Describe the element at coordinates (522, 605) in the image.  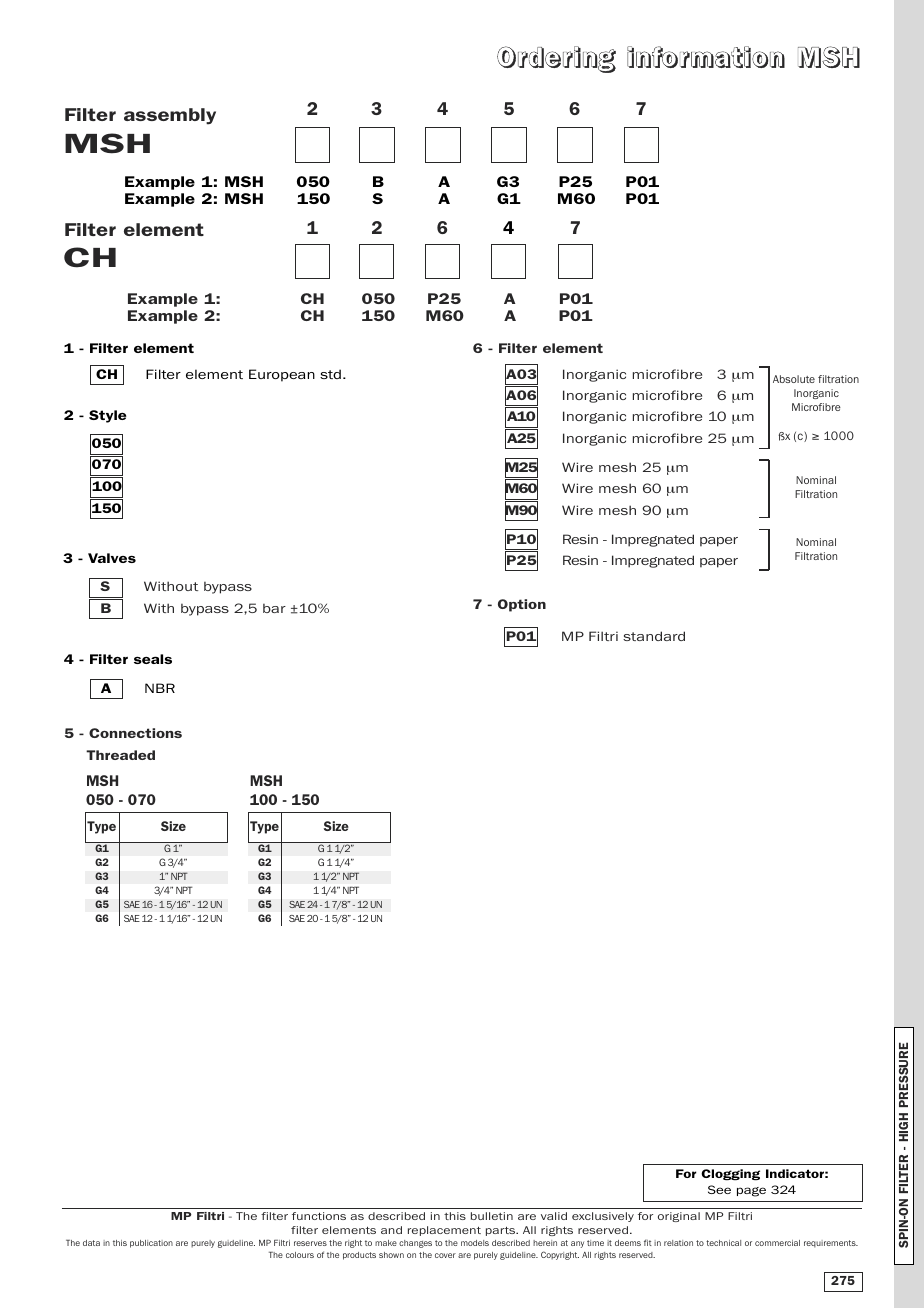
I see `Option` at that location.
